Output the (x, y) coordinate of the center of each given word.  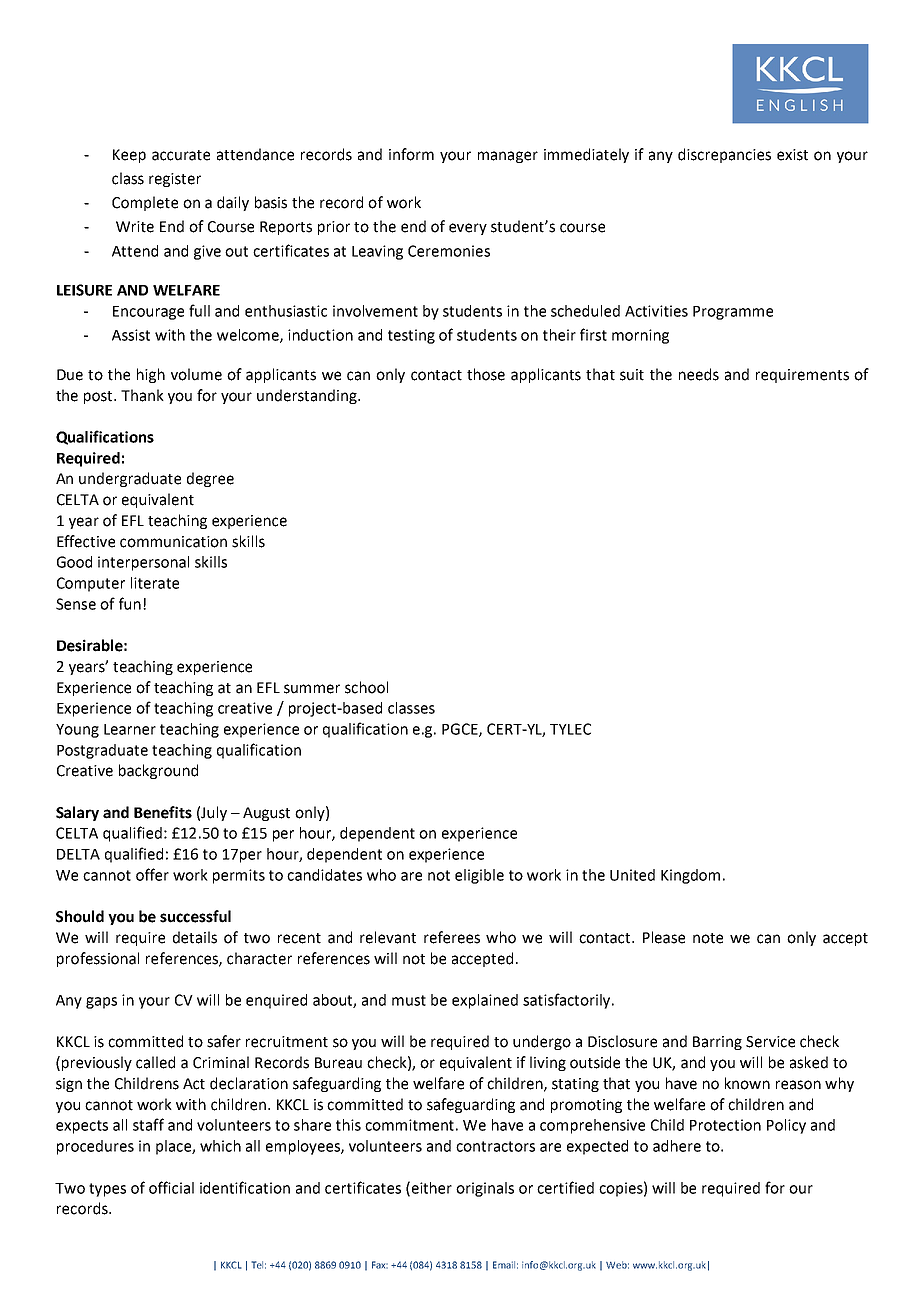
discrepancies (724, 155)
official (171, 1187)
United (632, 875)
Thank (142, 395)
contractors (495, 1146)
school (366, 687)
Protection (725, 1125)
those (486, 374)
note (708, 938)
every (468, 229)
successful (195, 916)
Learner (130, 729)
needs (699, 374)
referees (452, 937)
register (175, 180)
